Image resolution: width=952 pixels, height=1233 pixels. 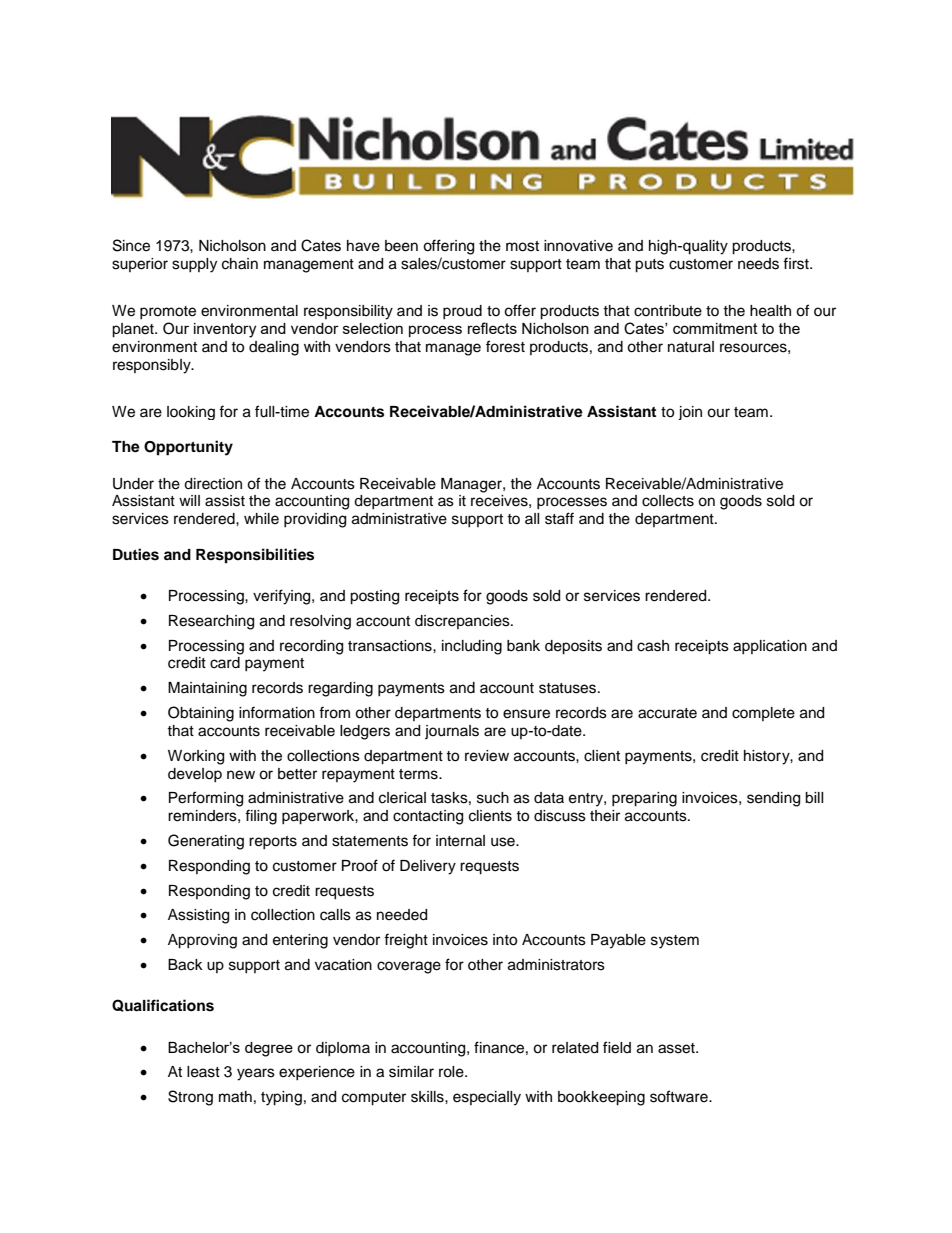 What do you see at coordinates (773, 799) in the image?
I see `sending` at bounding box center [773, 799].
